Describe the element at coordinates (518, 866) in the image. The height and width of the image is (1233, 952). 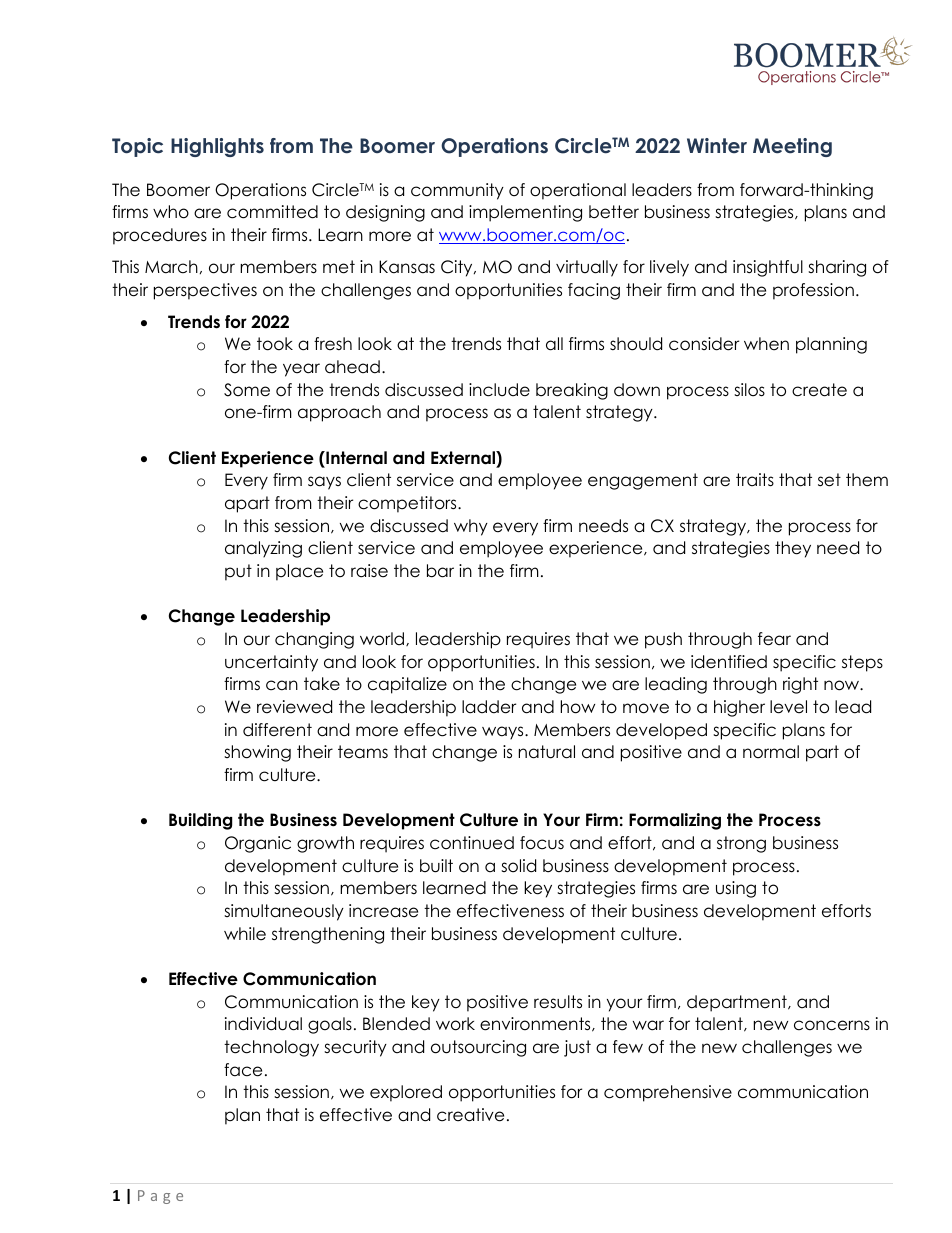
I see `solid` at that location.
